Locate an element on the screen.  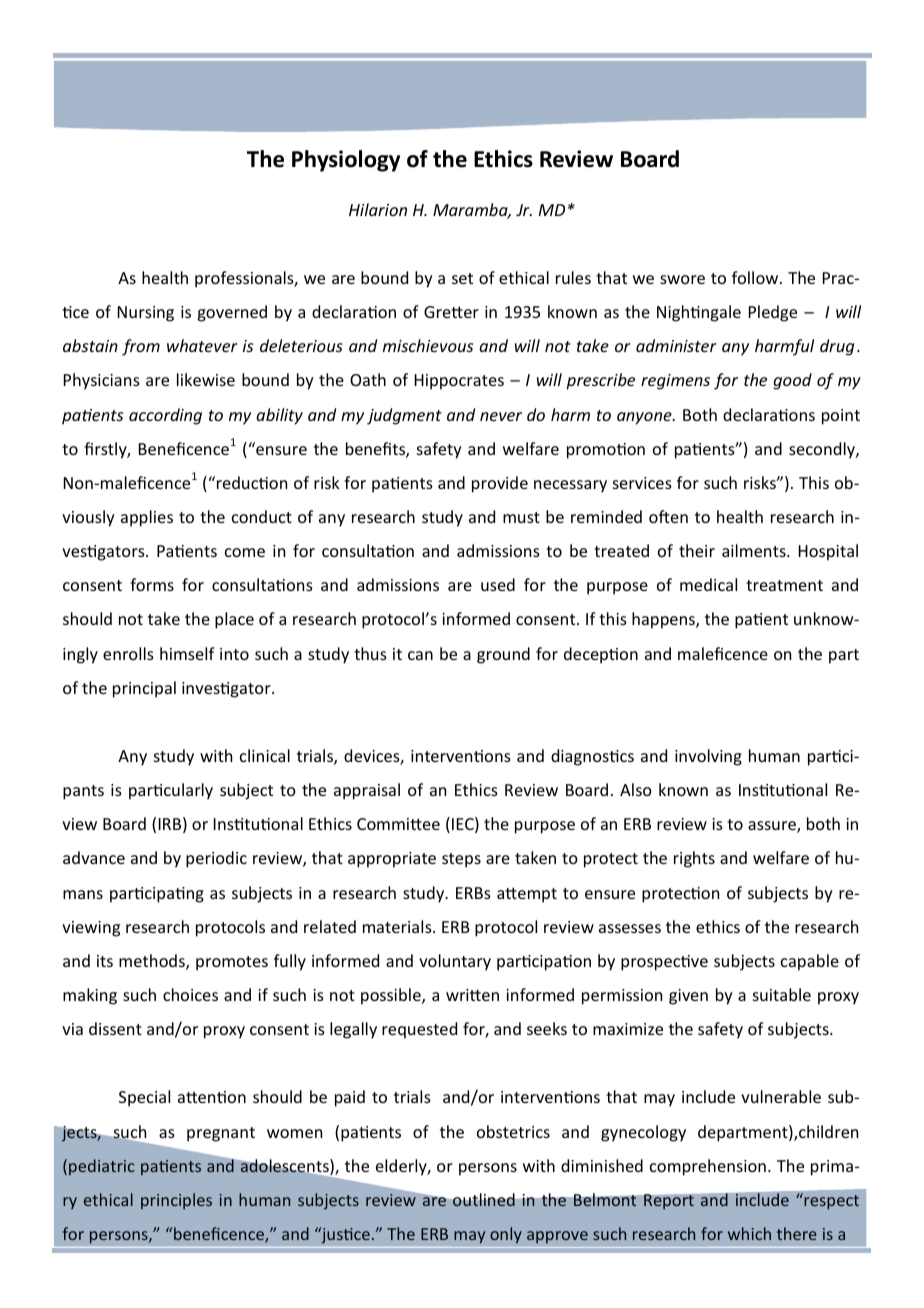
Physiology is located at coordinates (346, 161).
